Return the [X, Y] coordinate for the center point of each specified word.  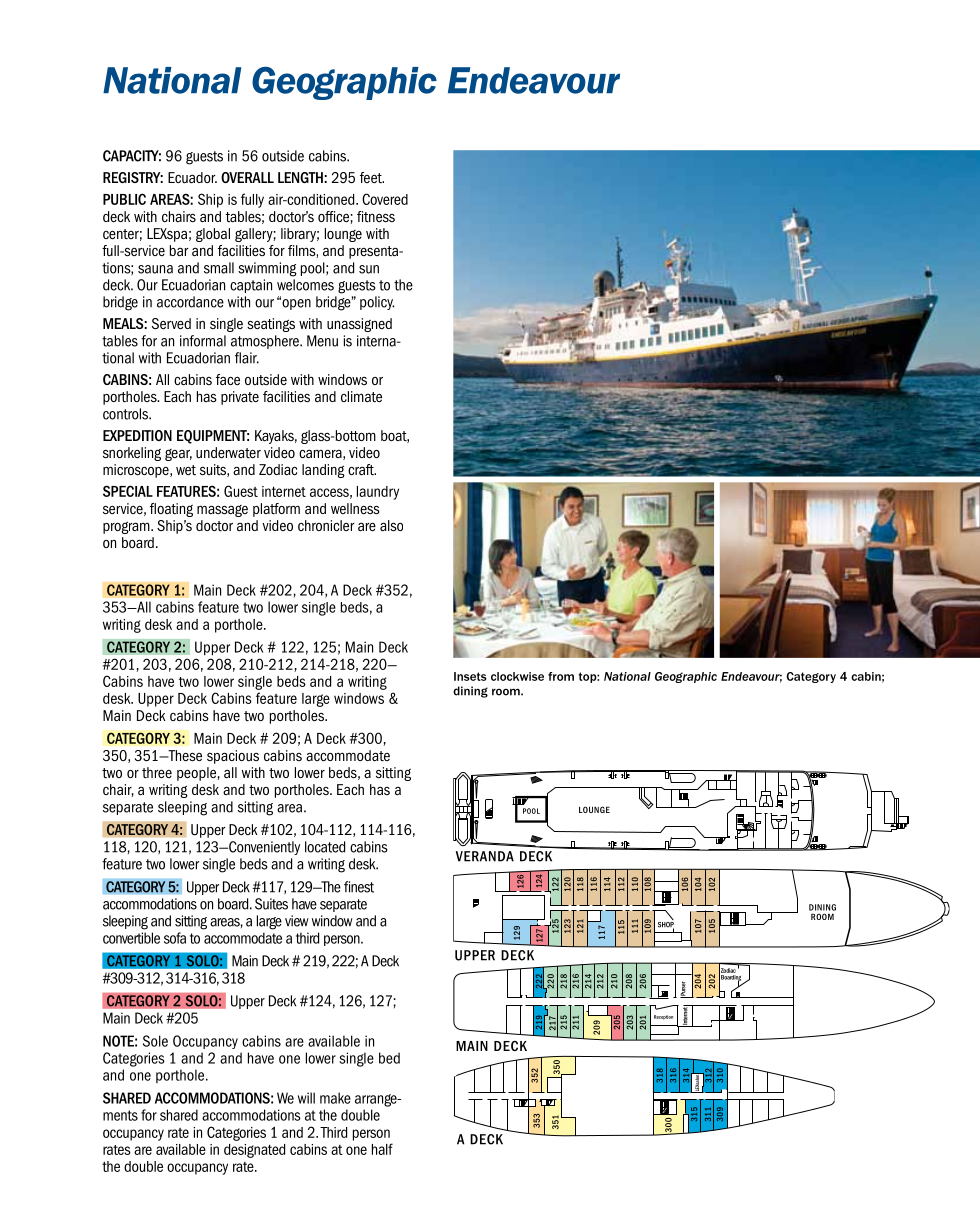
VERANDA [485, 856]
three [157, 773]
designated [254, 1151]
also [391, 525]
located [325, 847]
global [213, 235]
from [561, 676]
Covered [385, 199]
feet [372, 178]
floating [171, 510]
